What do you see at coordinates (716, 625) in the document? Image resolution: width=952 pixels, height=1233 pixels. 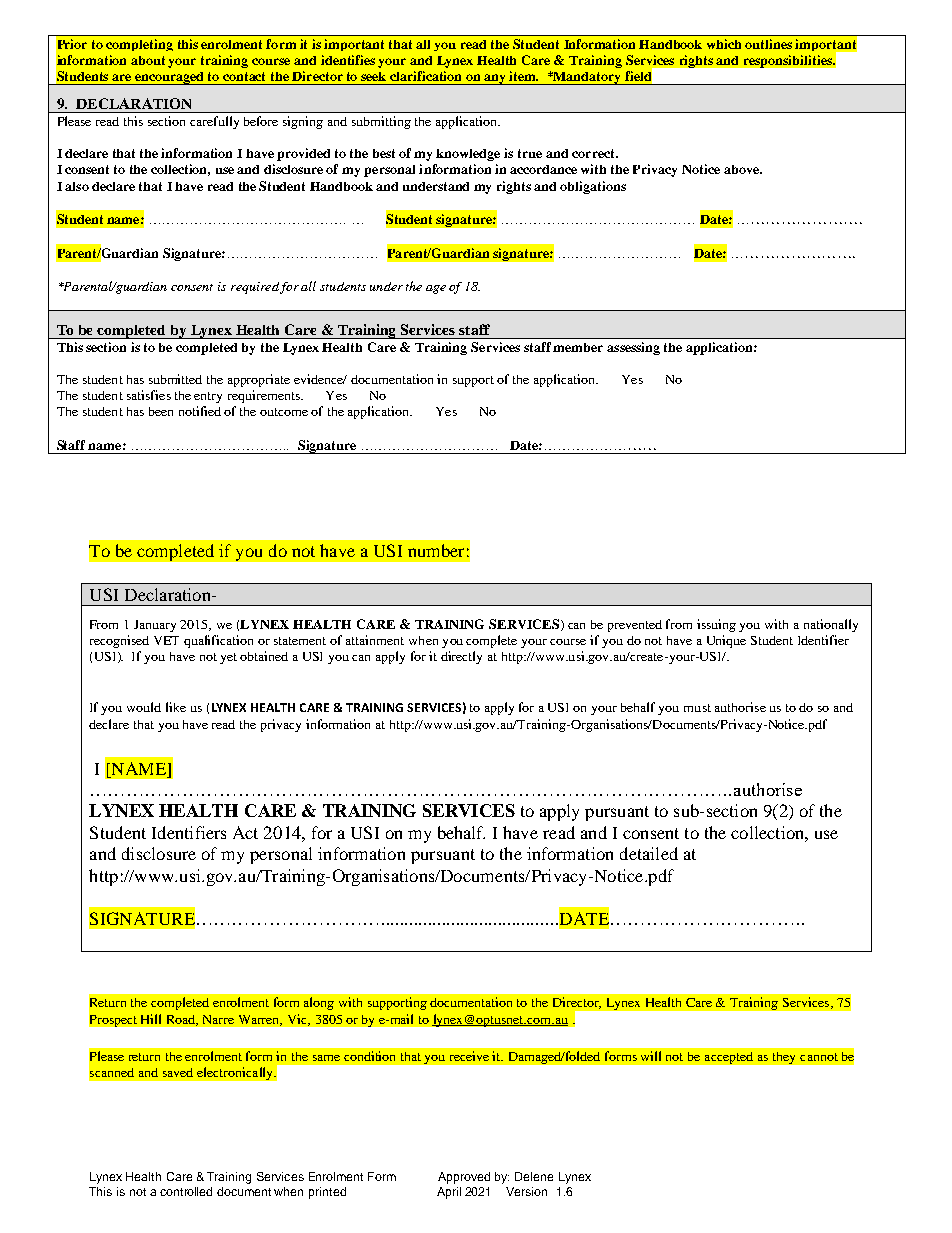 I see `issuing` at bounding box center [716, 625].
